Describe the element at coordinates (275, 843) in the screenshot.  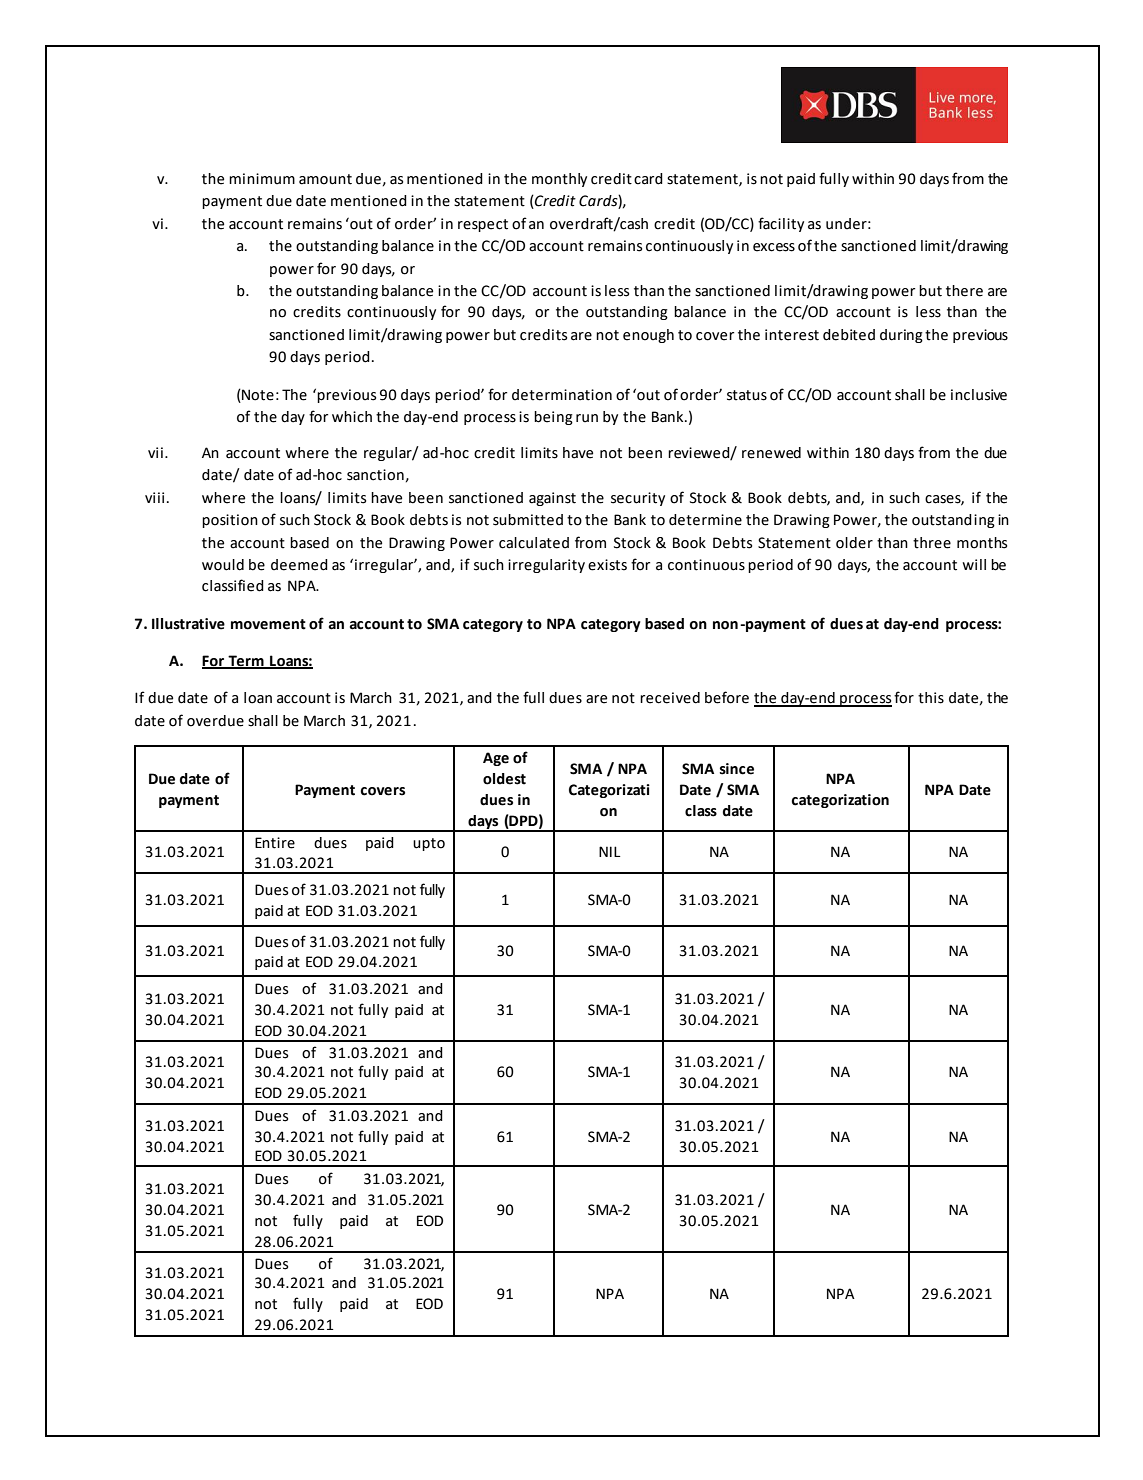
I see `Entire` at that location.
